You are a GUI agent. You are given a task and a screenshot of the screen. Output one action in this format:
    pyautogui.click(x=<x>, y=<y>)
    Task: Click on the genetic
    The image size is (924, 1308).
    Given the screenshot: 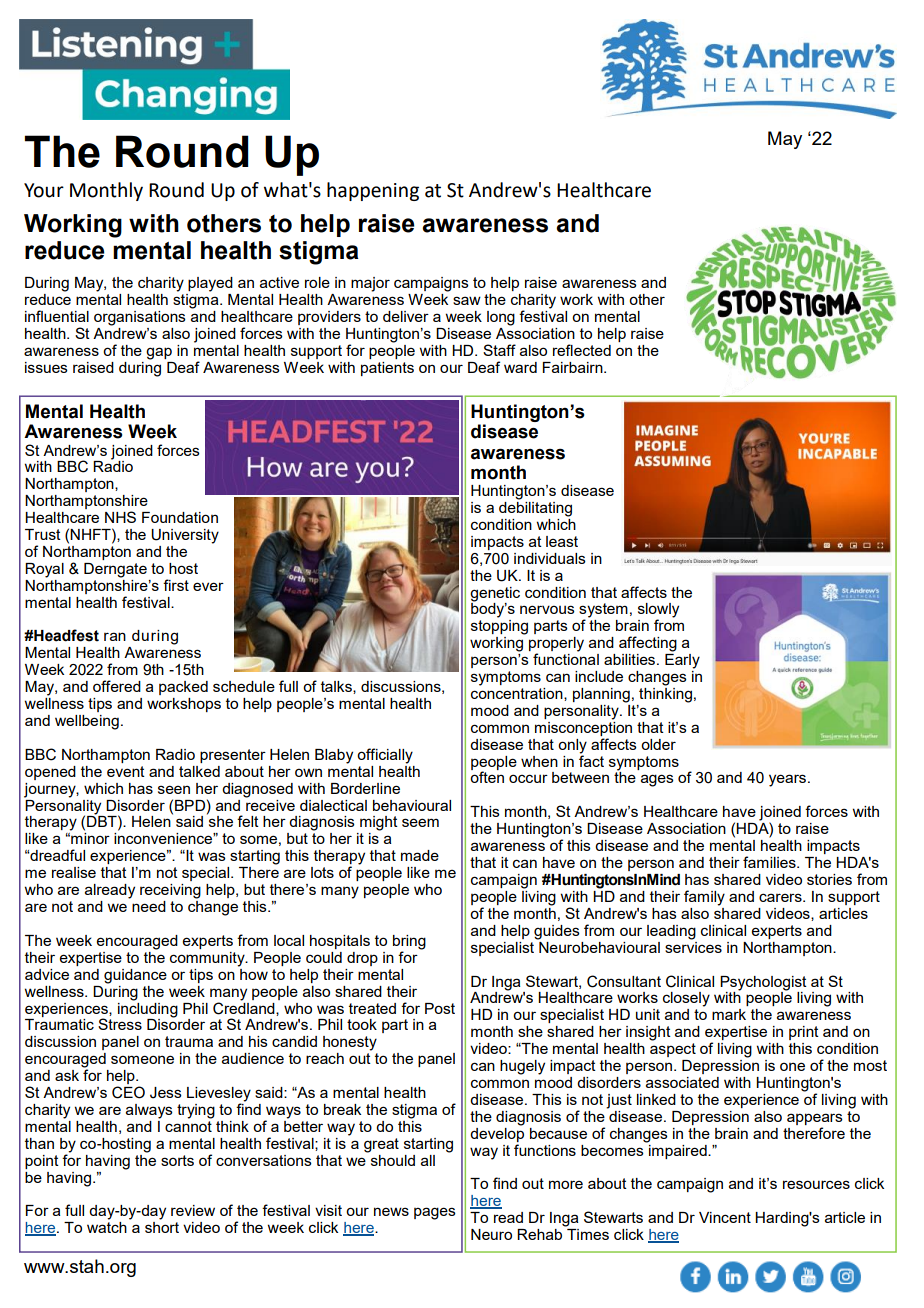 What is the action you would take?
    pyautogui.click(x=495, y=594)
